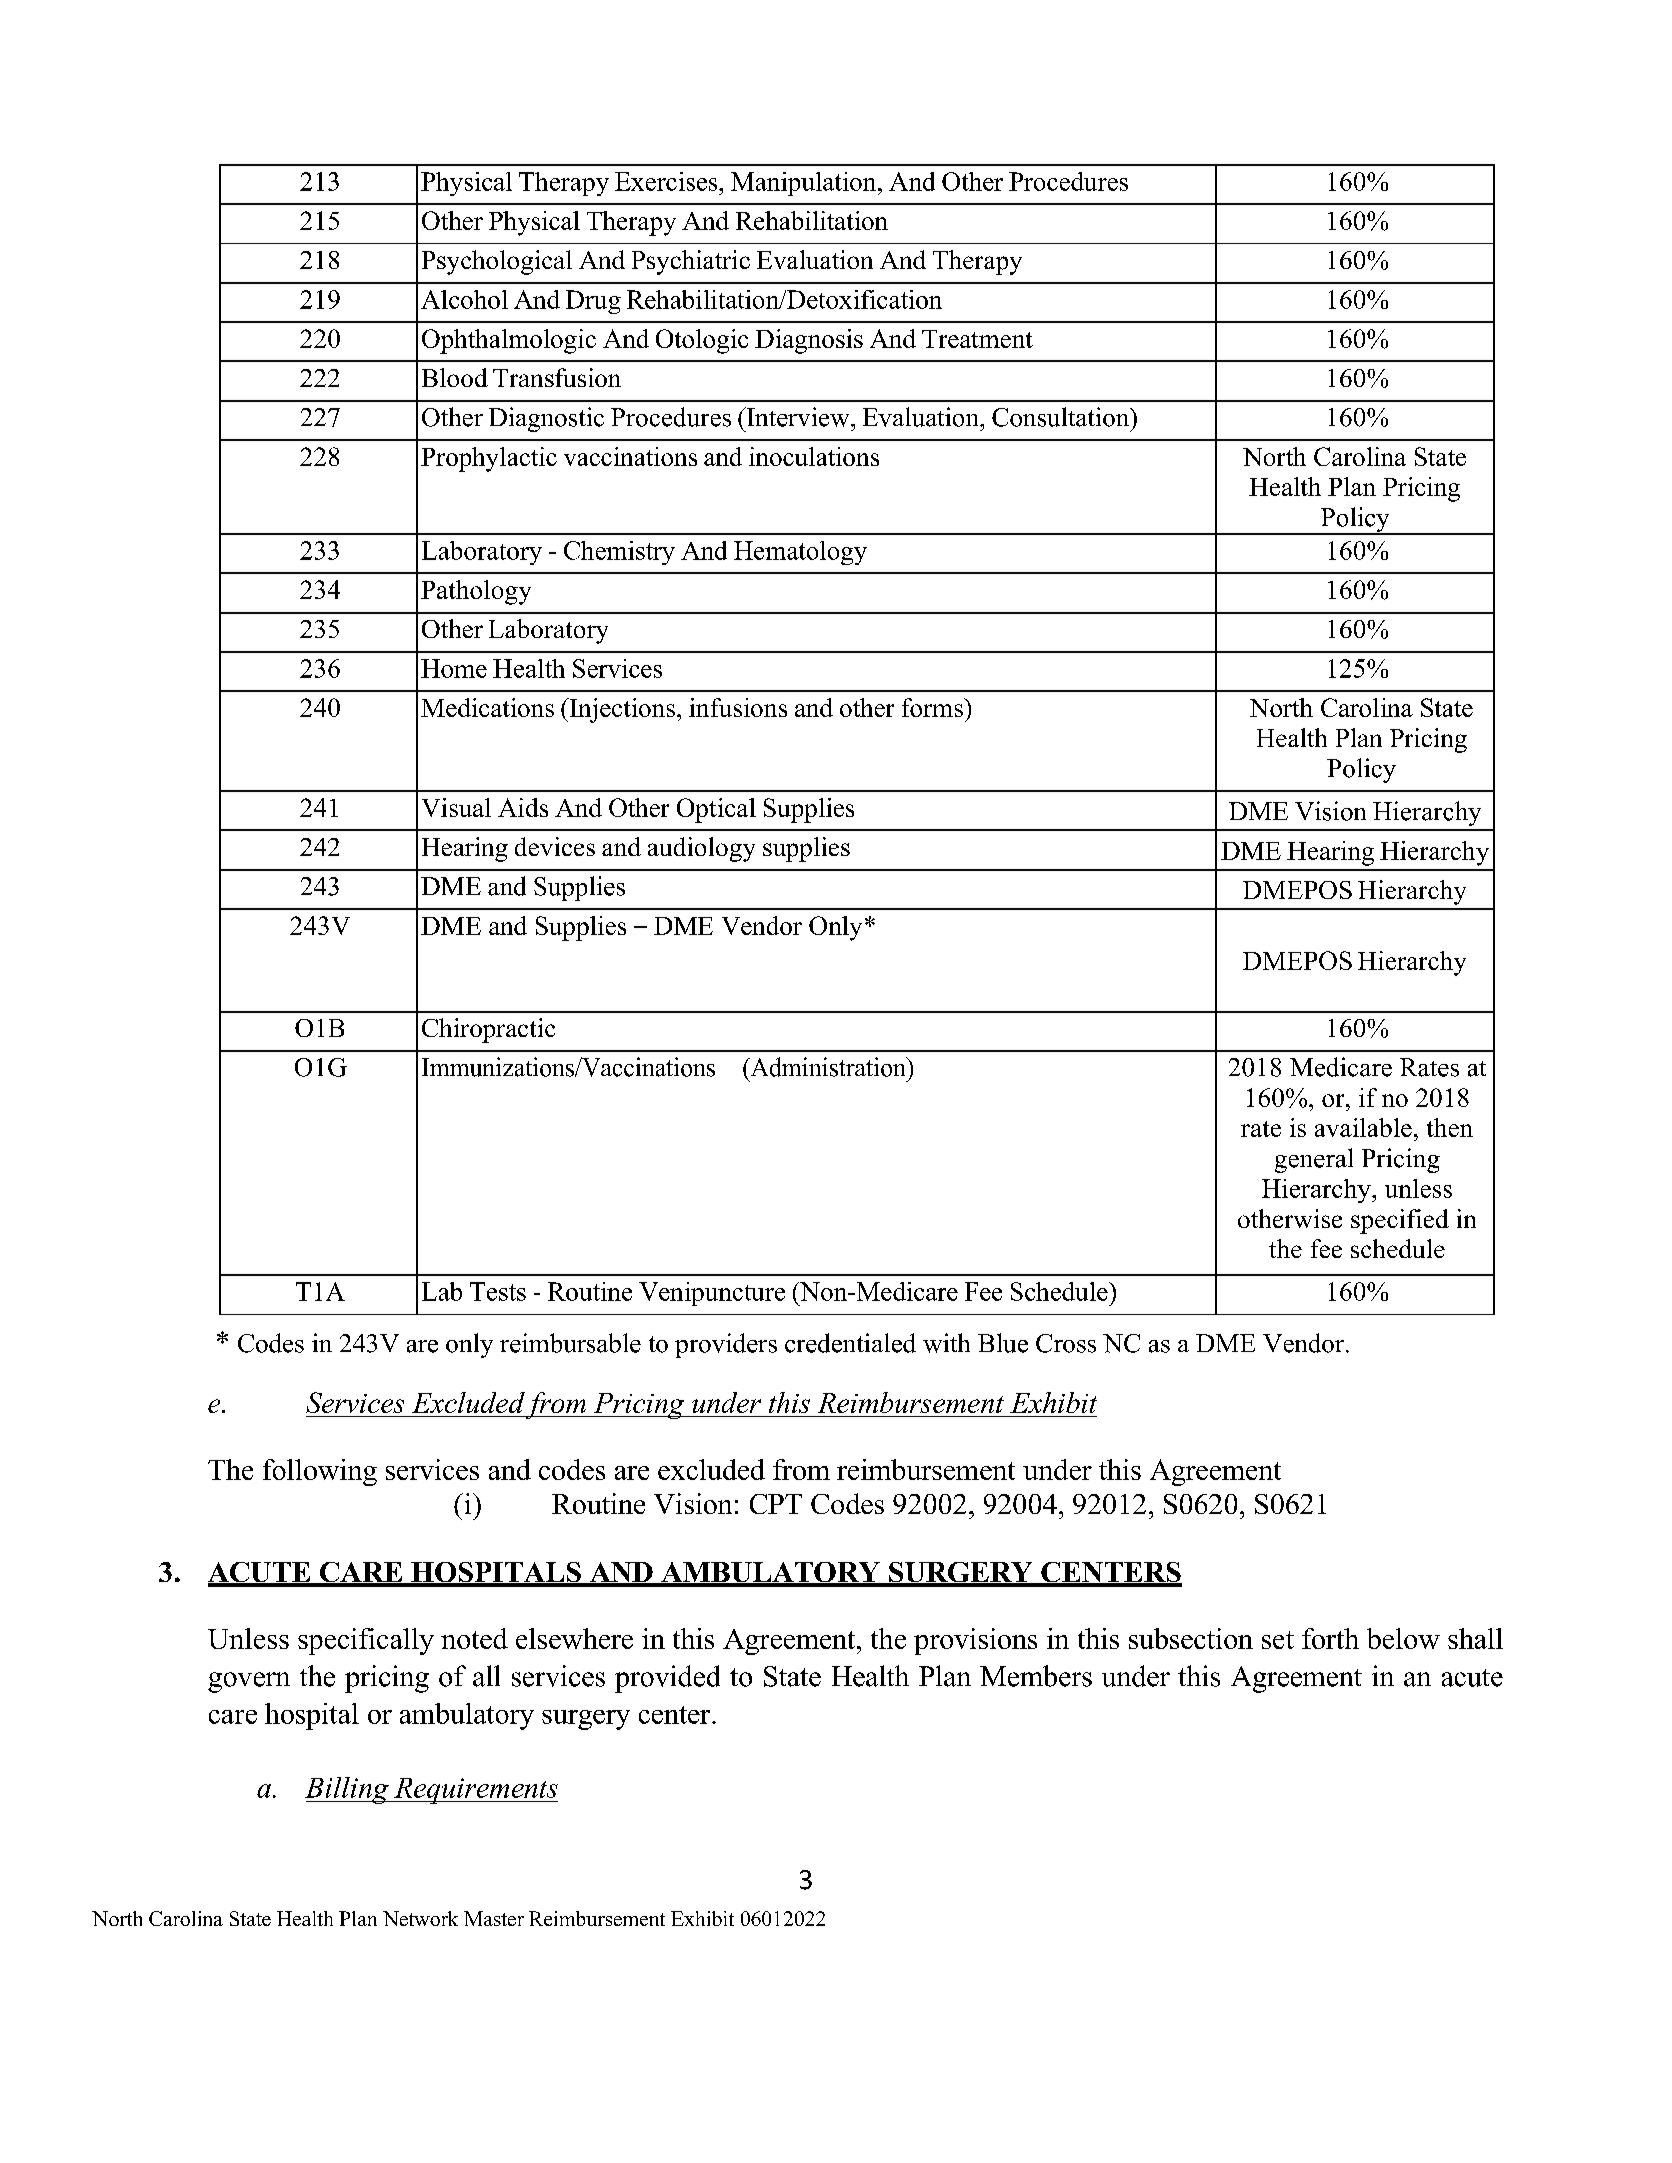 Image resolution: width=1672 pixels, height=2163 pixels. I want to click on Psychological, so click(497, 262).
